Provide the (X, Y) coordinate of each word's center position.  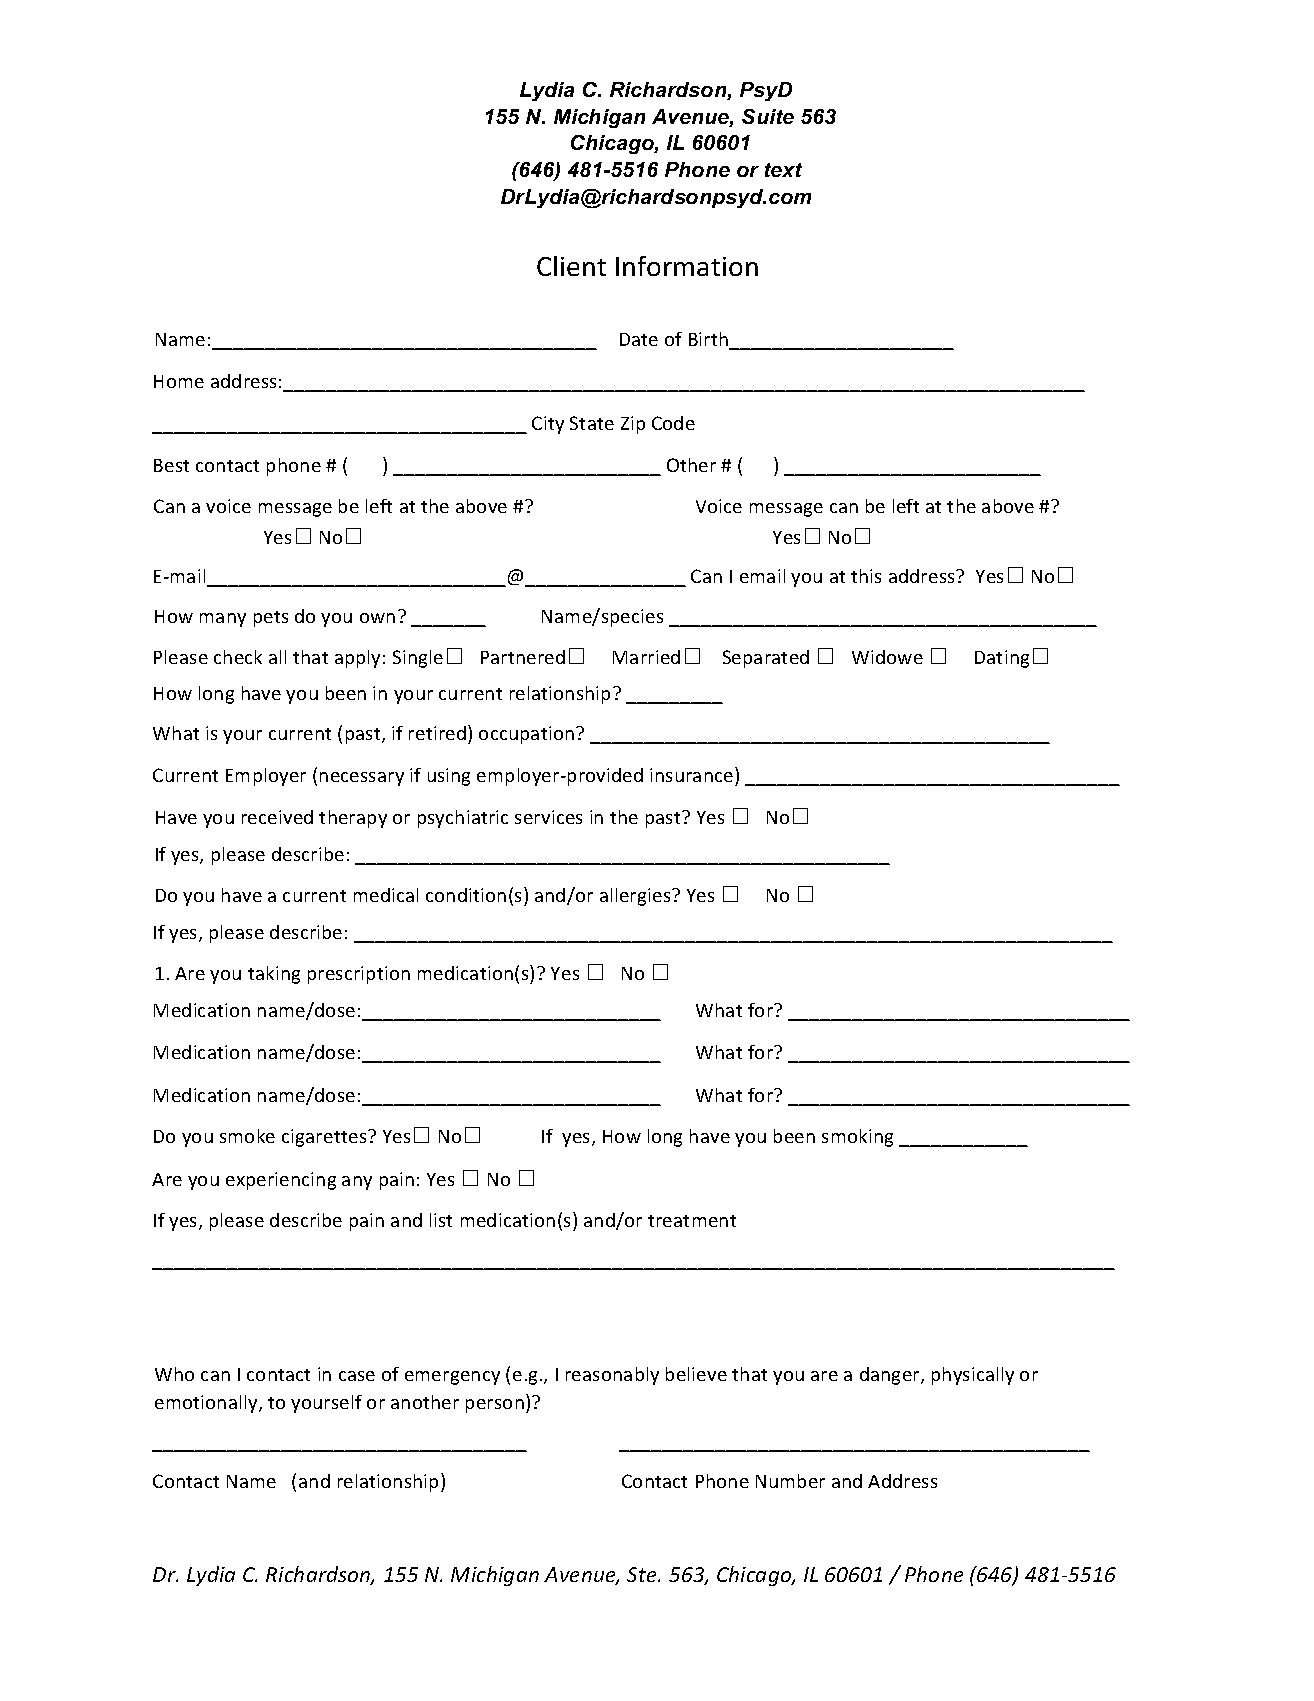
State (592, 423)
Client (571, 266)
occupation (528, 735)
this (866, 576)
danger (891, 1376)
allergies (636, 897)
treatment (692, 1221)
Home (179, 381)
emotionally (207, 1404)
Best (171, 465)
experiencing (281, 1181)
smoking (857, 1138)
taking (274, 975)
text (783, 170)
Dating (1002, 659)
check (238, 657)
